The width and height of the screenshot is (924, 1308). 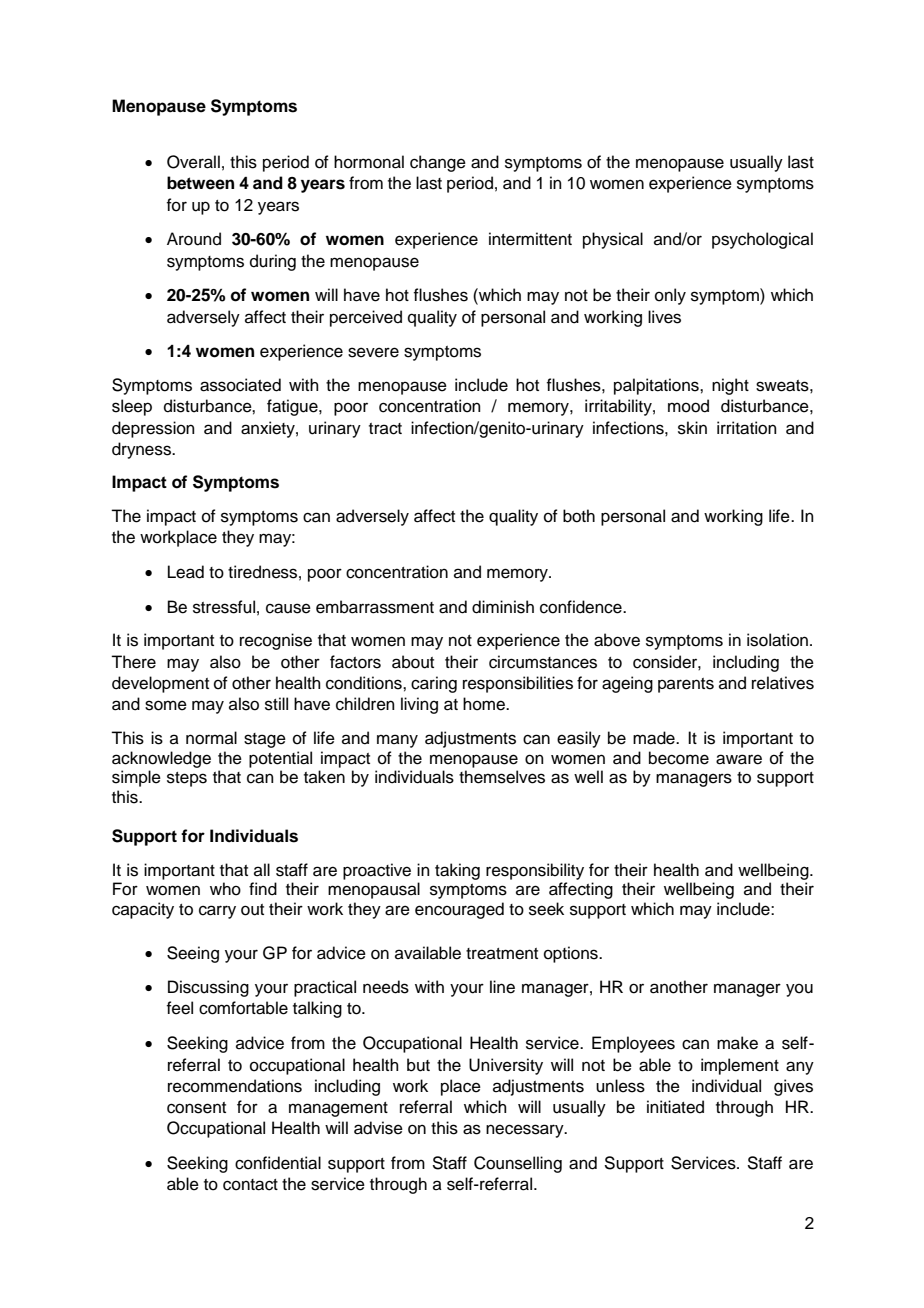 What do you see at coordinates (160, 684) in the screenshot?
I see `development` at bounding box center [160, 684].
